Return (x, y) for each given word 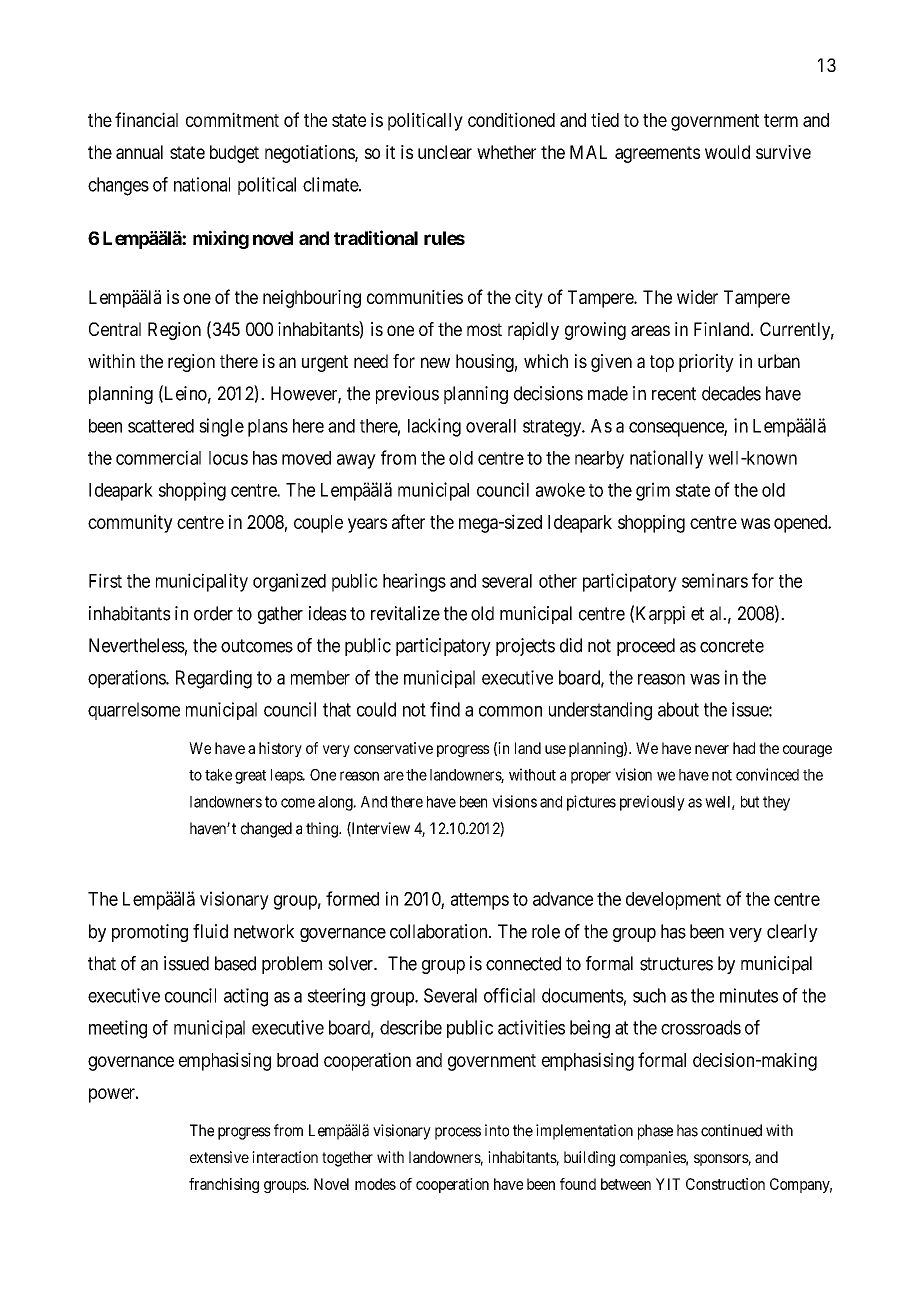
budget (234, 154)
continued (731, 1130)
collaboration (440, 931)
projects (525, 647)
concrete (732, 646)
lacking (434, 427)
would (727, 152)
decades (731, 393)
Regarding (214, 679)
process (458, 1133)
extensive (219, 1157)
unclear (445, 152)
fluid (210, 931)
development (673, 901)
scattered (161, 426)
